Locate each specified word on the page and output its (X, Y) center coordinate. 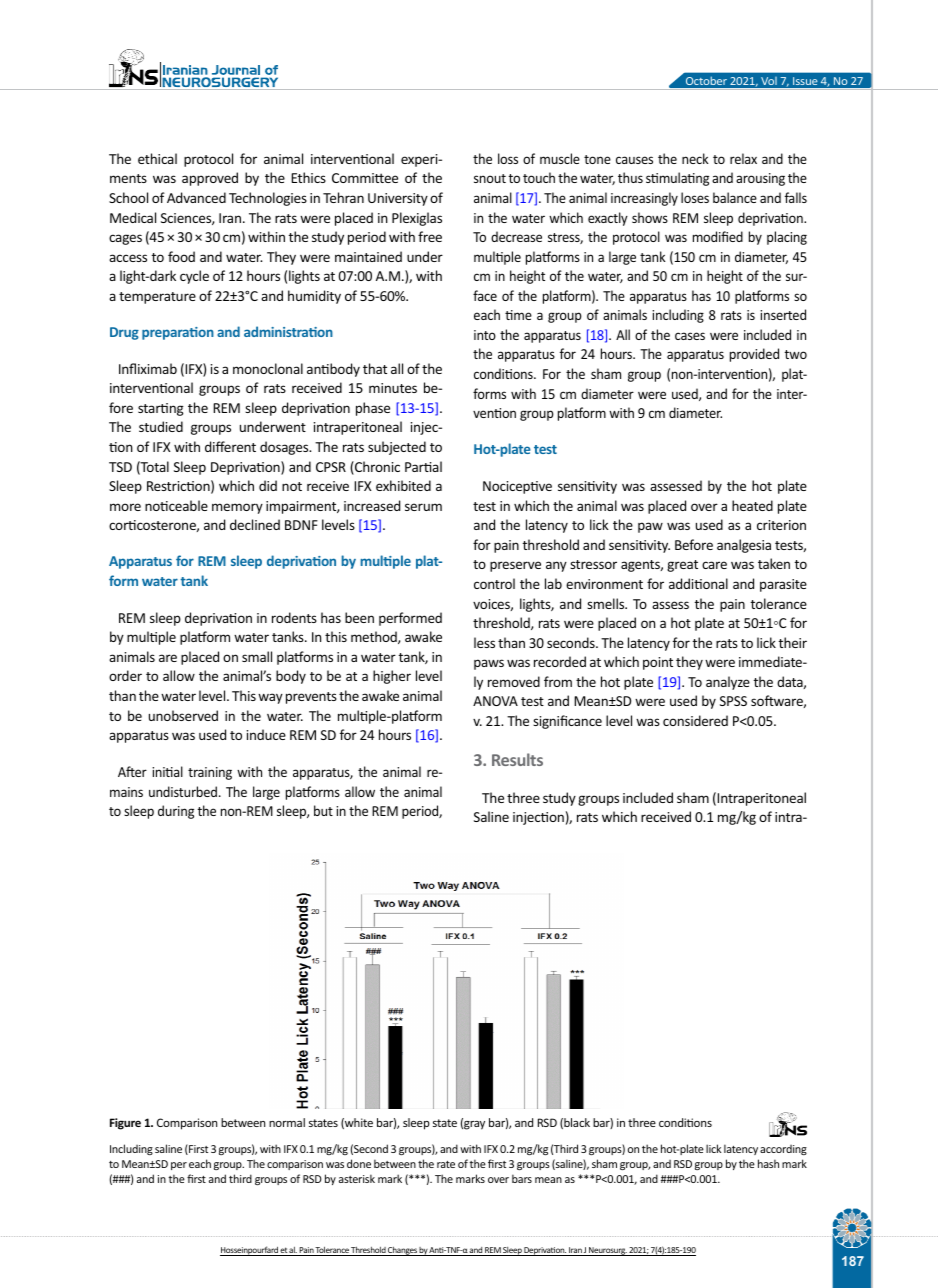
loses (695, 197)
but (323, 810)
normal (287, 1122)
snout (490, 178)
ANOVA (495, 701)
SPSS (733, 701)
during (176, 812)
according (783, 1150)
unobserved (183, 715)
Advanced (196, 197)
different (230, 446)
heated (752, 505)
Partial (423, 466)
